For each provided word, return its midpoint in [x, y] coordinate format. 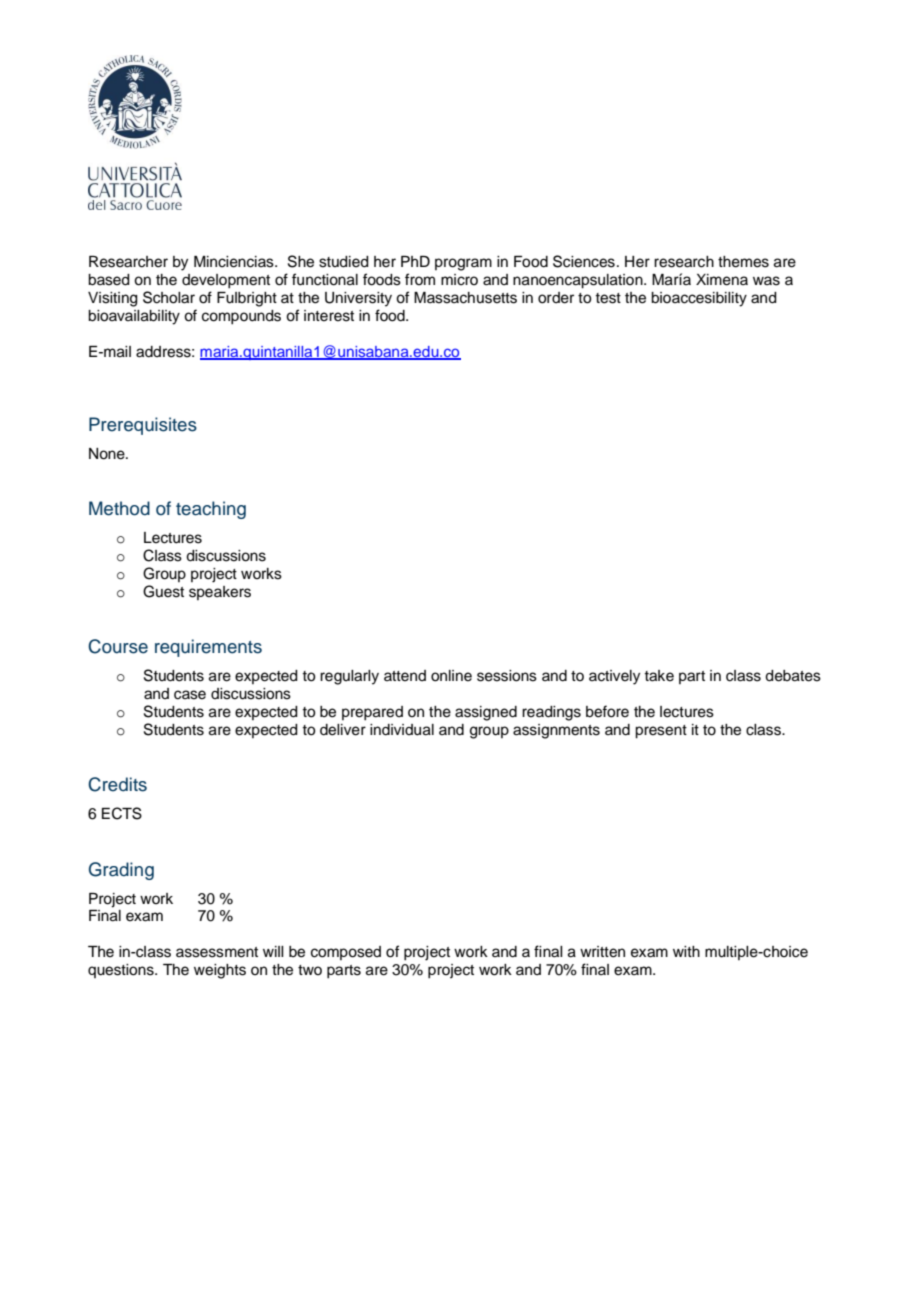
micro [459, 280]
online [451, 676]
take [659, 676]
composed [346, 953]
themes [743, 262]
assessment [217, 952]
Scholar [169, 297]
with [686, 951]
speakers [220, 593]
